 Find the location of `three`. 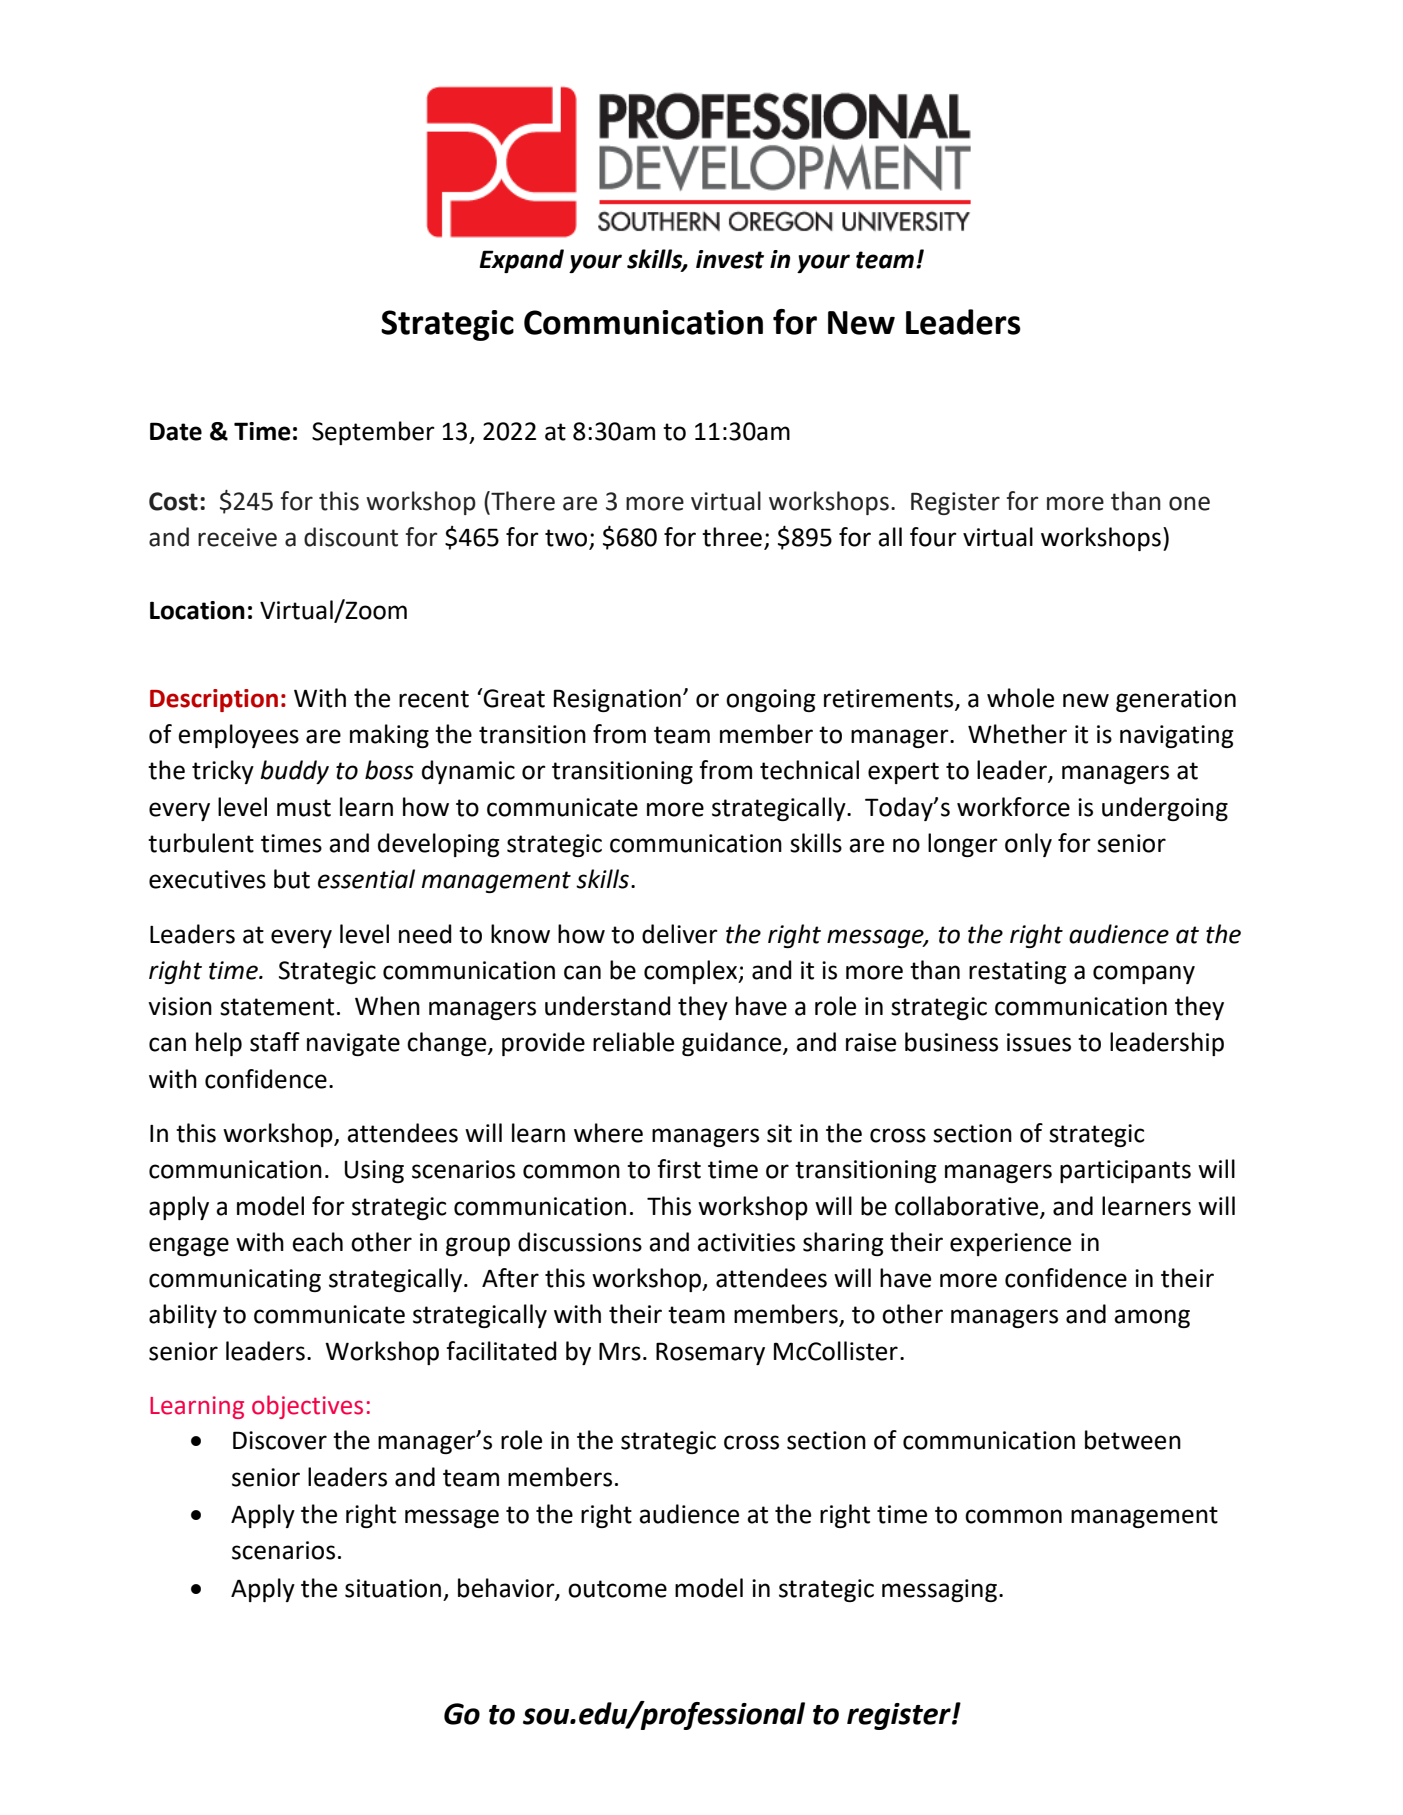

three is located at coordinates (732, 537).
